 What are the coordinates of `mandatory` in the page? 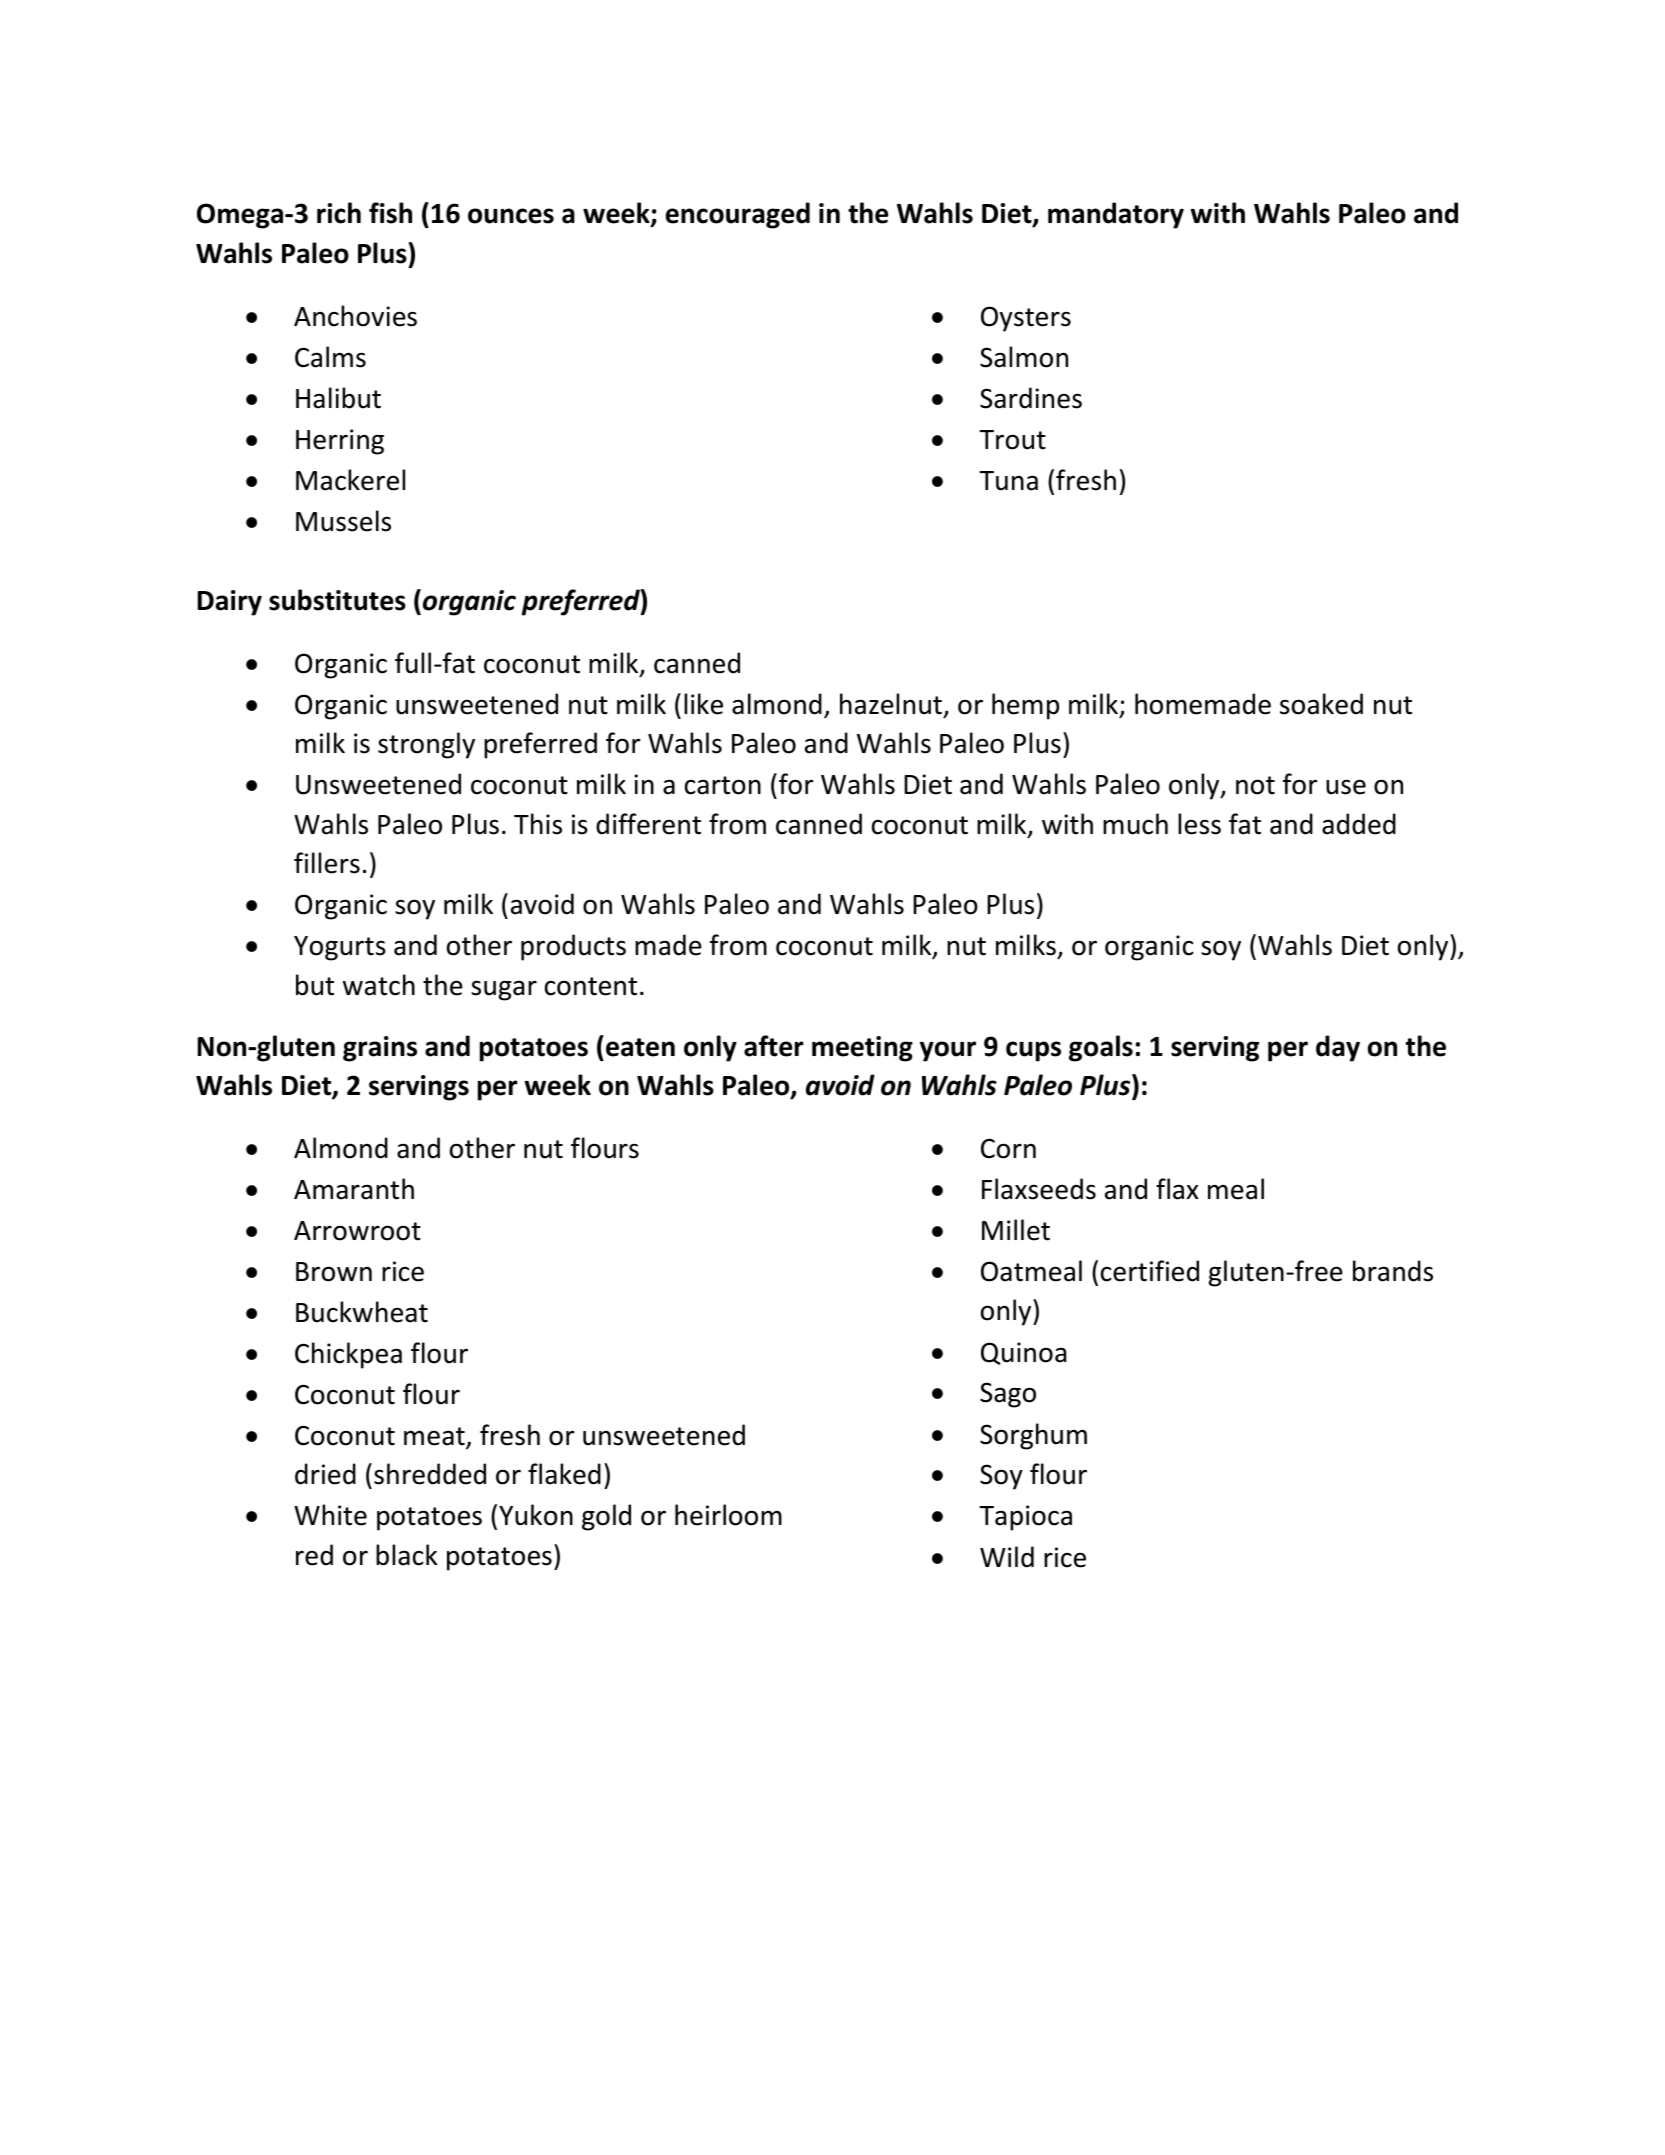 It's located at (1116, 215).
